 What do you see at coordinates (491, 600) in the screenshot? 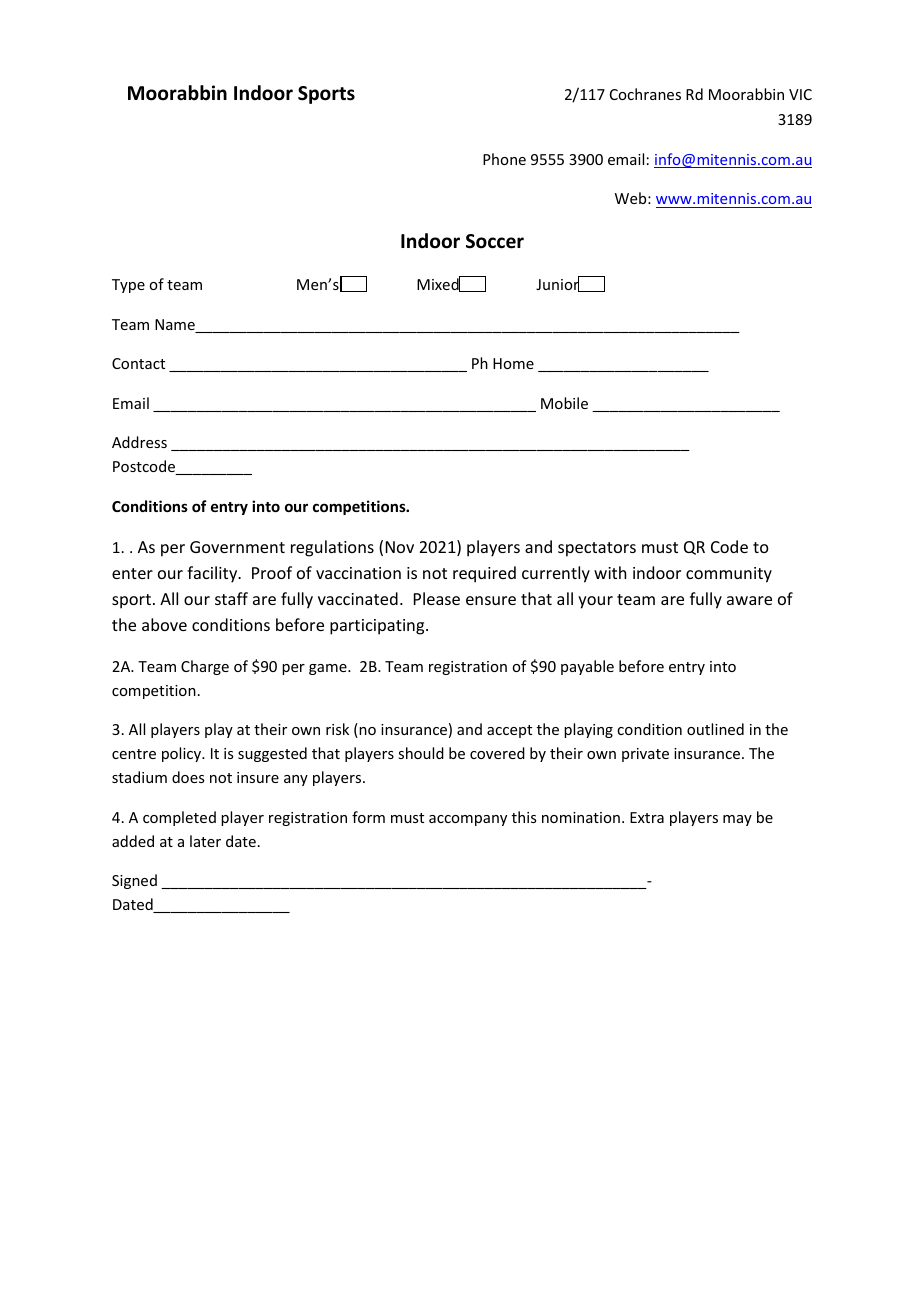
I see `ensure` at bounding box center [491, 600].
